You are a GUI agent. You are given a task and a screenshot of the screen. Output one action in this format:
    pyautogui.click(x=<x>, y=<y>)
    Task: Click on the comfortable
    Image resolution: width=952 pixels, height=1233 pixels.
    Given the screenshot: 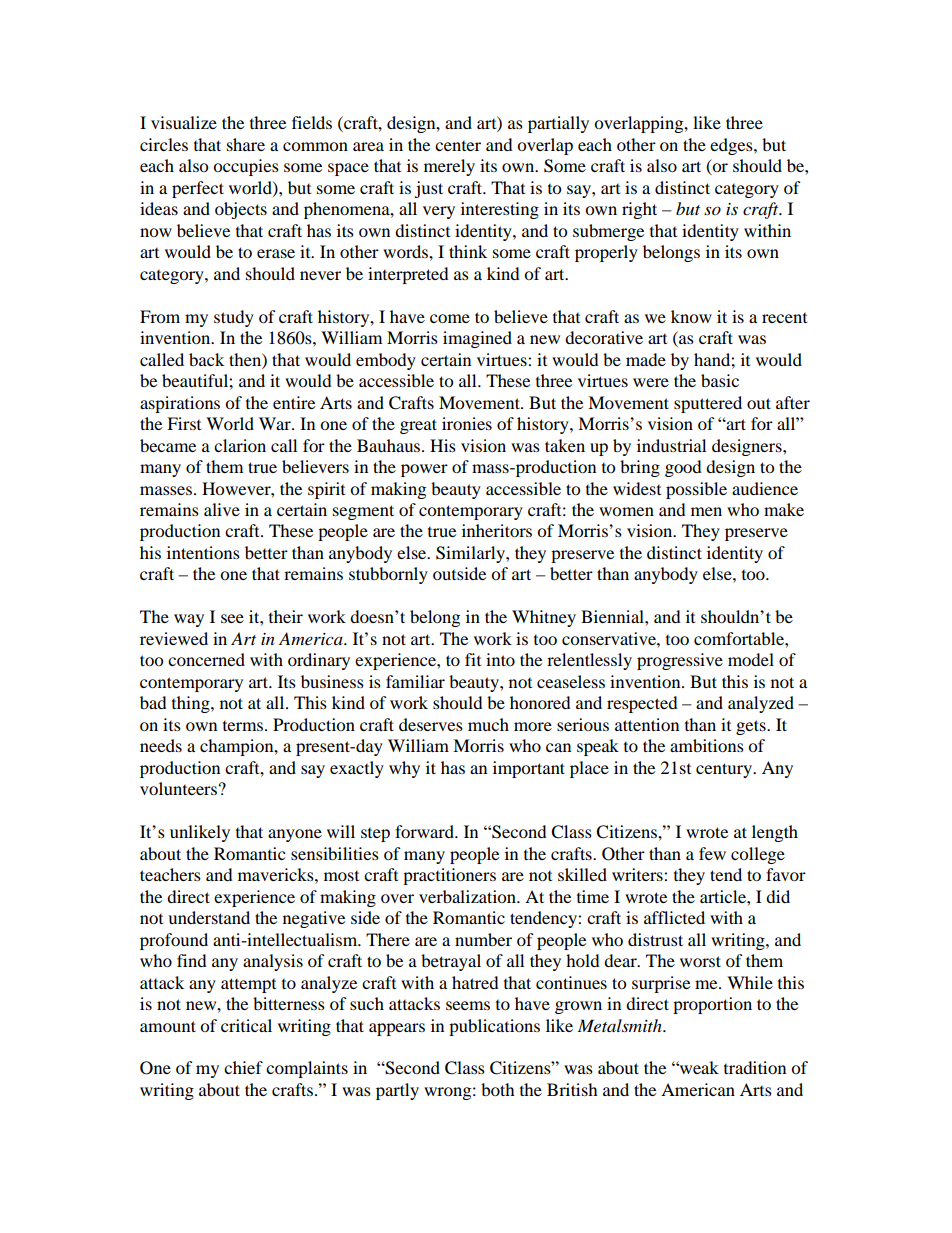 What is the action you would take?
    pyautogui.click(x=740, y=638)
